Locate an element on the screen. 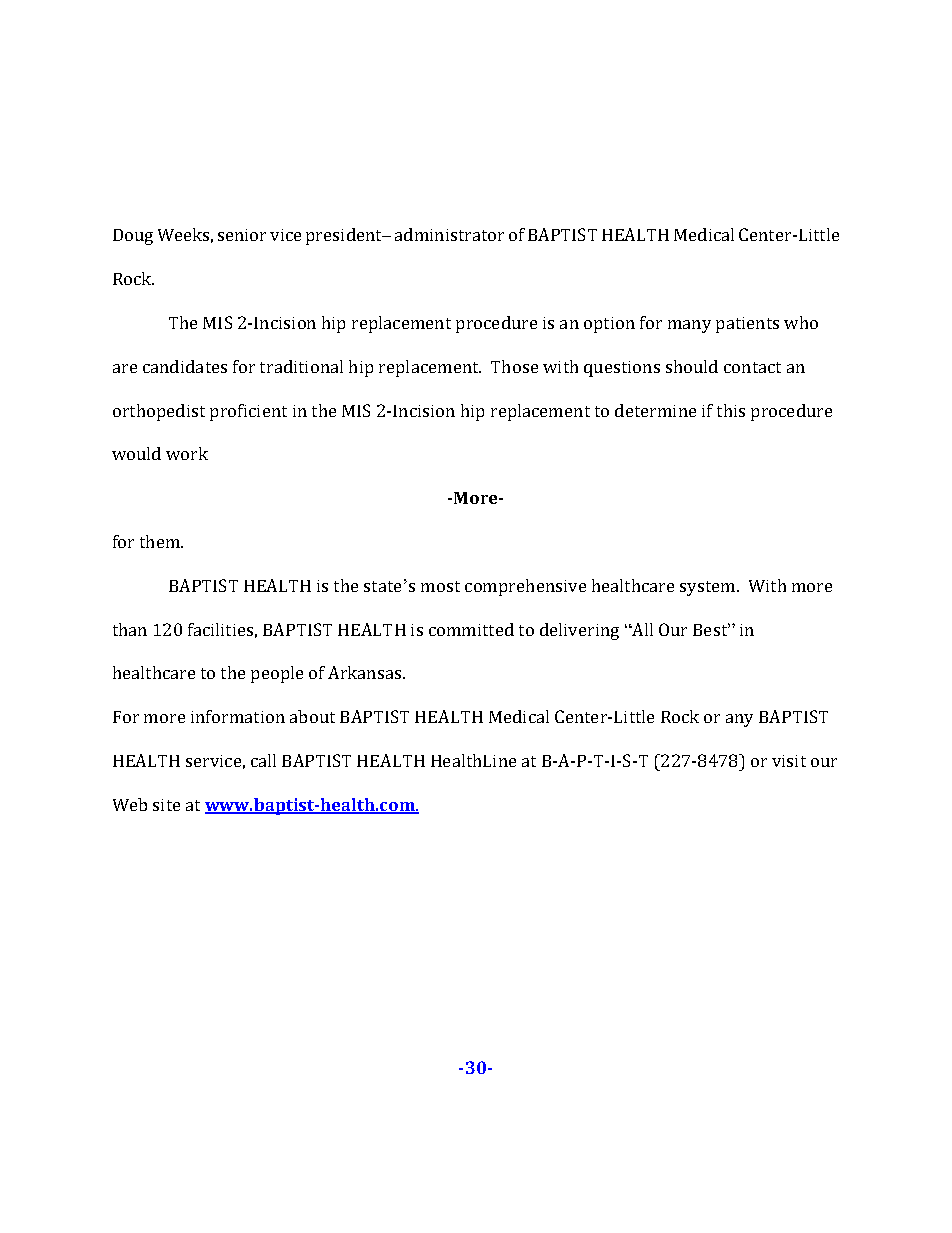 This screenshot has height=1233, width=952. site is located at coordinates (166, 805).
